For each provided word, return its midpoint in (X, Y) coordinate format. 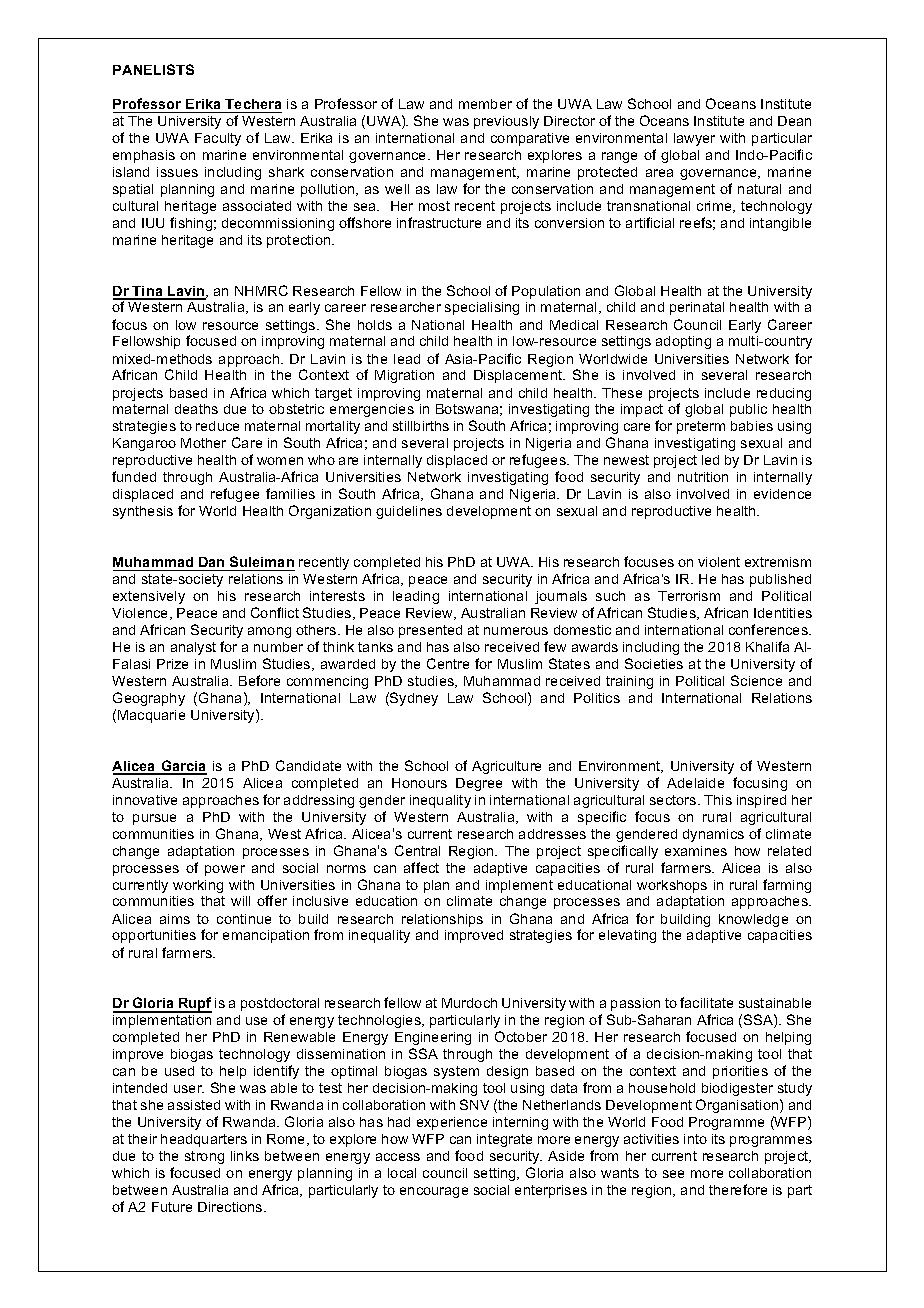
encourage (434, 1192)
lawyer (694, 139)
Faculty (218, 139)
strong (204, 1157)
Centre (448, 663)
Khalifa (767, 646)
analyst (193, 648)
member (485, 104)
